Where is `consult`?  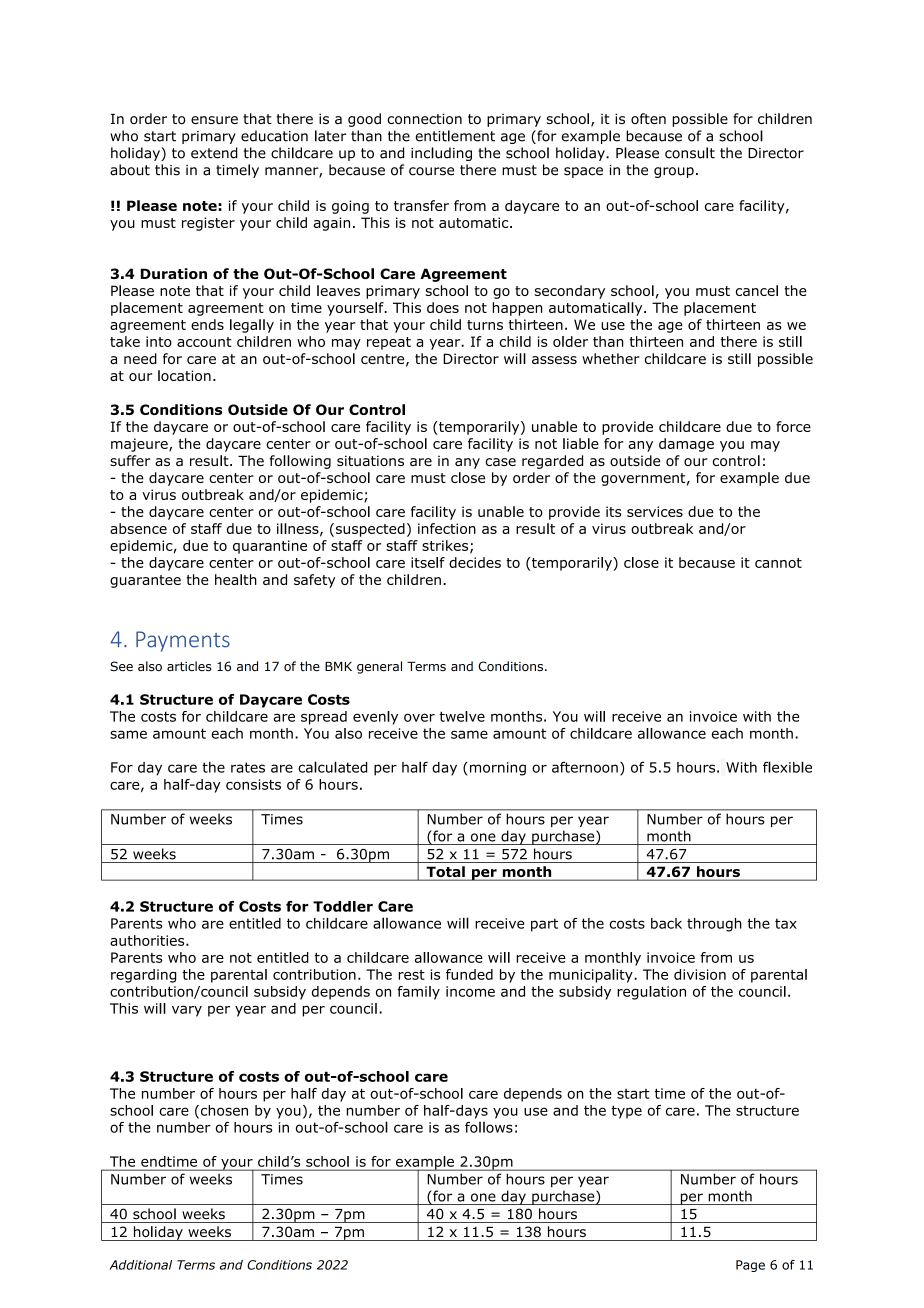
consult is located at coordinates (690, 153).
